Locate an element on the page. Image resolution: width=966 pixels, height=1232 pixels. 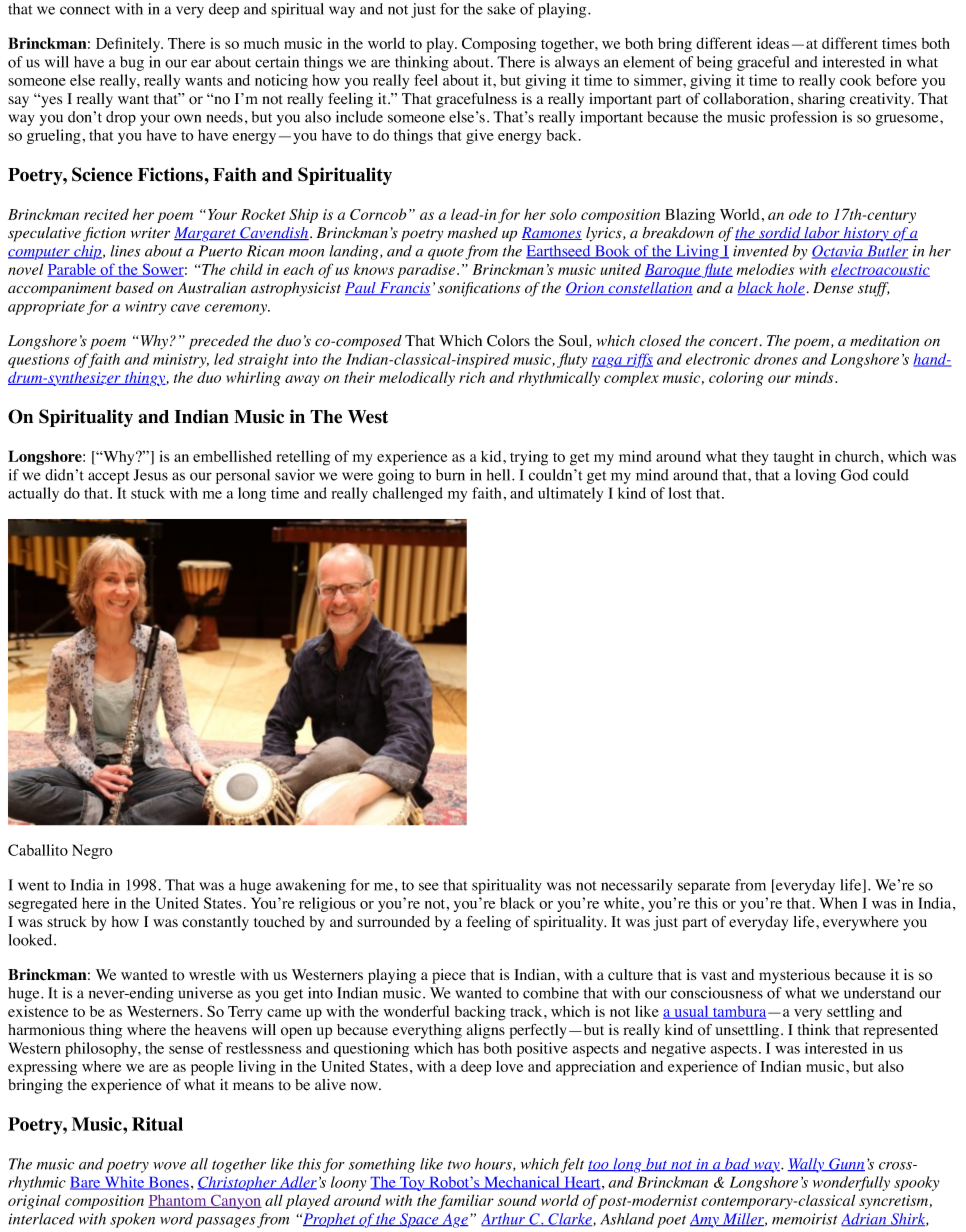
wintry is located at coordinates (145, 308).
